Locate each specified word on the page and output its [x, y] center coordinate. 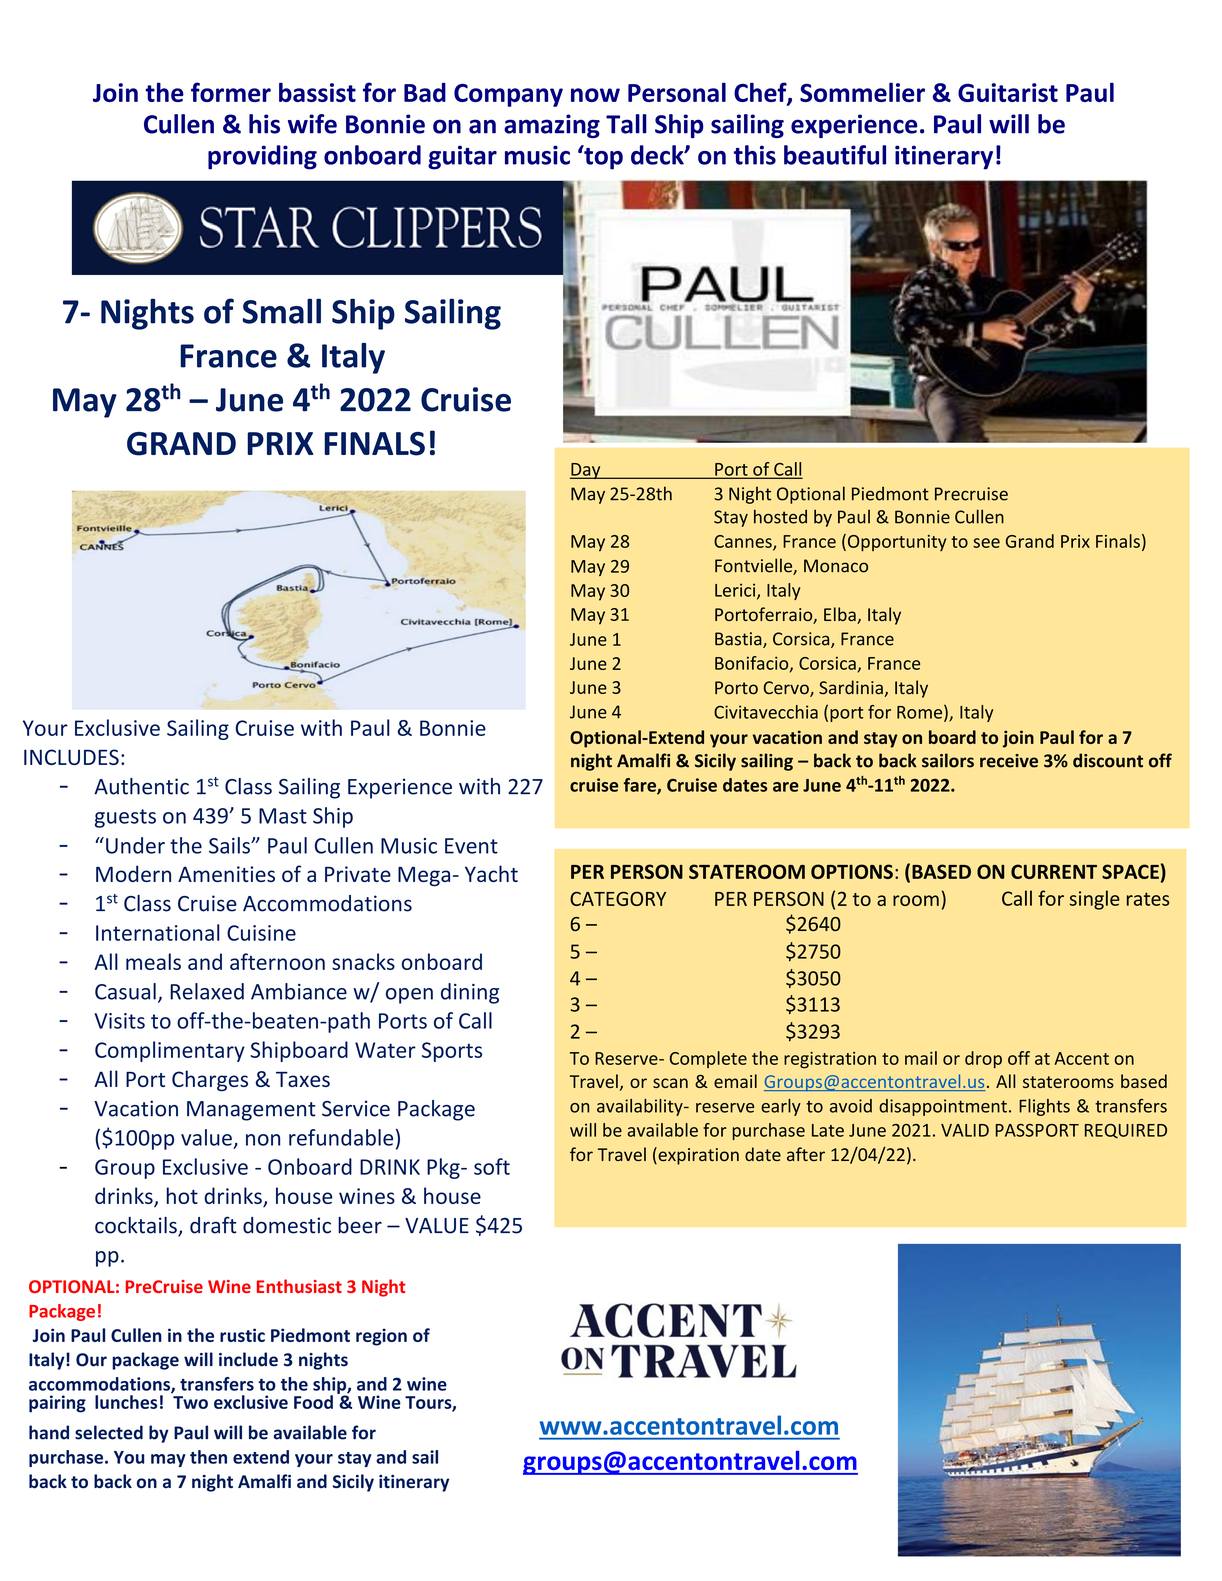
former [231, 92]
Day [586, 471]
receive [1009, 761]
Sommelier [862, 92]
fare [641, 786]
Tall [626, 124]
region [381, 1337]
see [986, 543]
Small [282, 311]
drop [983, 1059]
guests [125, 818]
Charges [210, 1080]
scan [670, 1083]
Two [190, 1402]
